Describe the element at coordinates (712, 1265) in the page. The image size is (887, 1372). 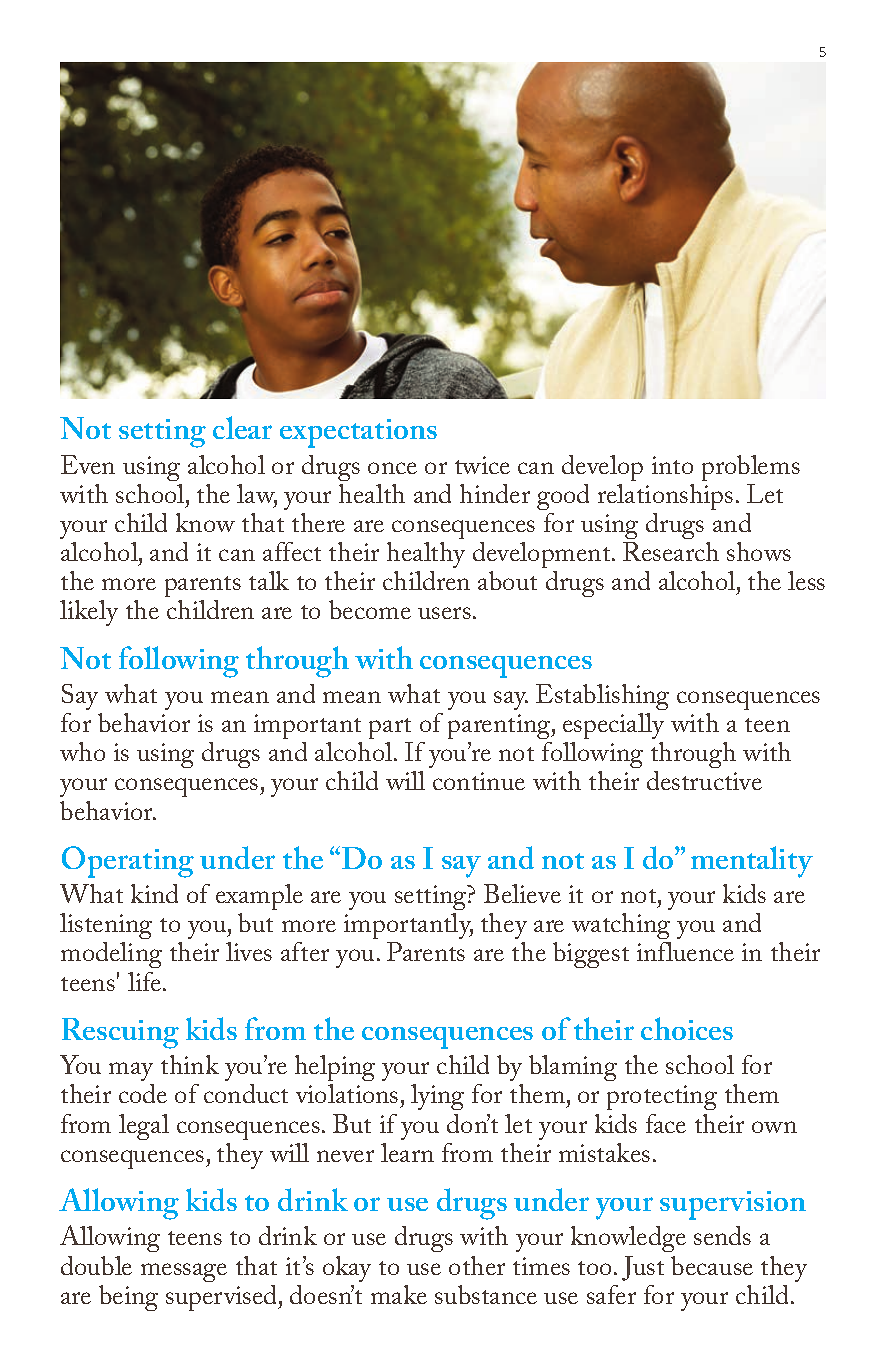
I see `because` at that location.
